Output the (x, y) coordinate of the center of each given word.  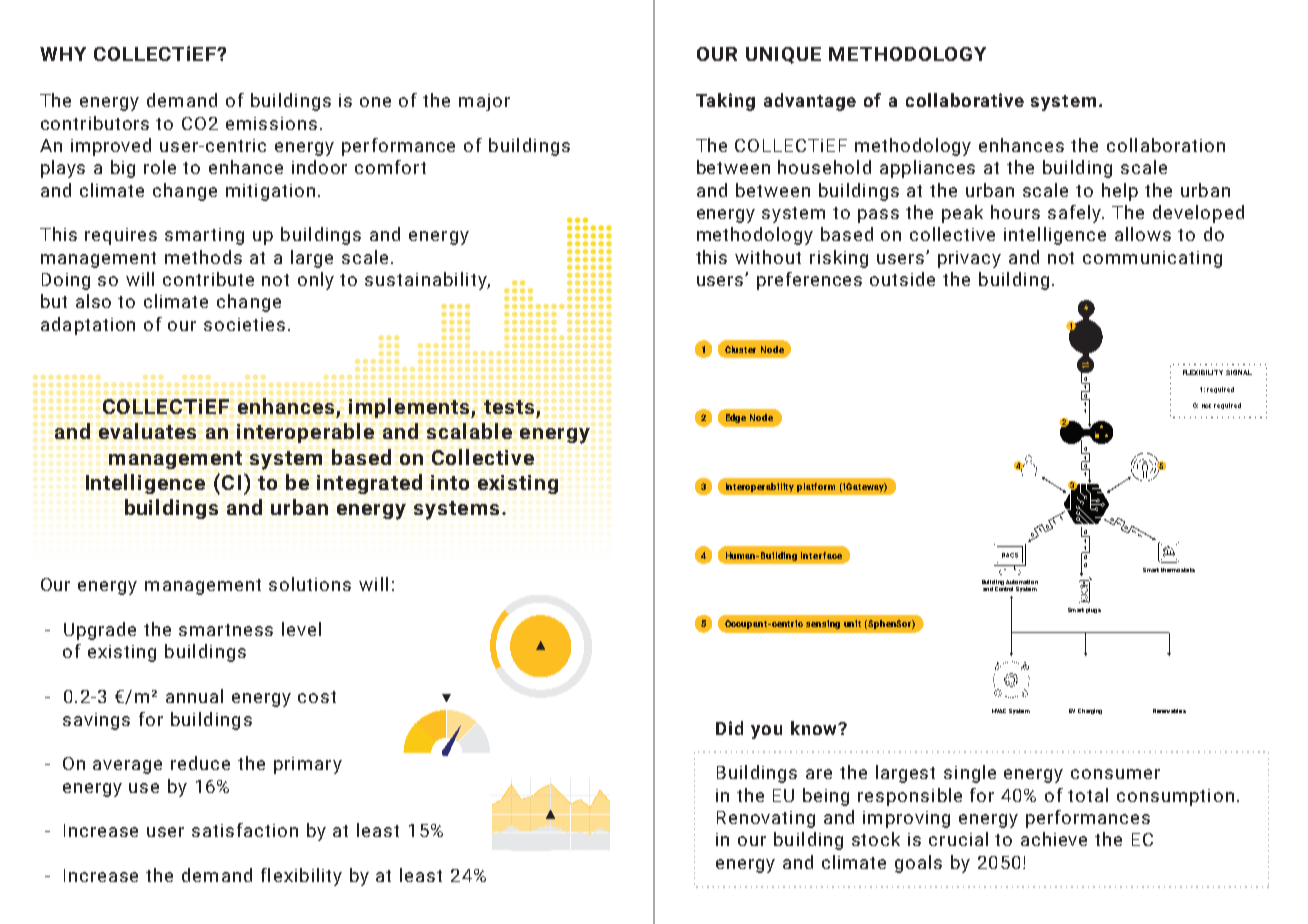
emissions (271, 123)
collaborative (965, 100)
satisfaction (245, 830)
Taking (725, 102)
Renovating (766, 819)
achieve (1054, 839)
